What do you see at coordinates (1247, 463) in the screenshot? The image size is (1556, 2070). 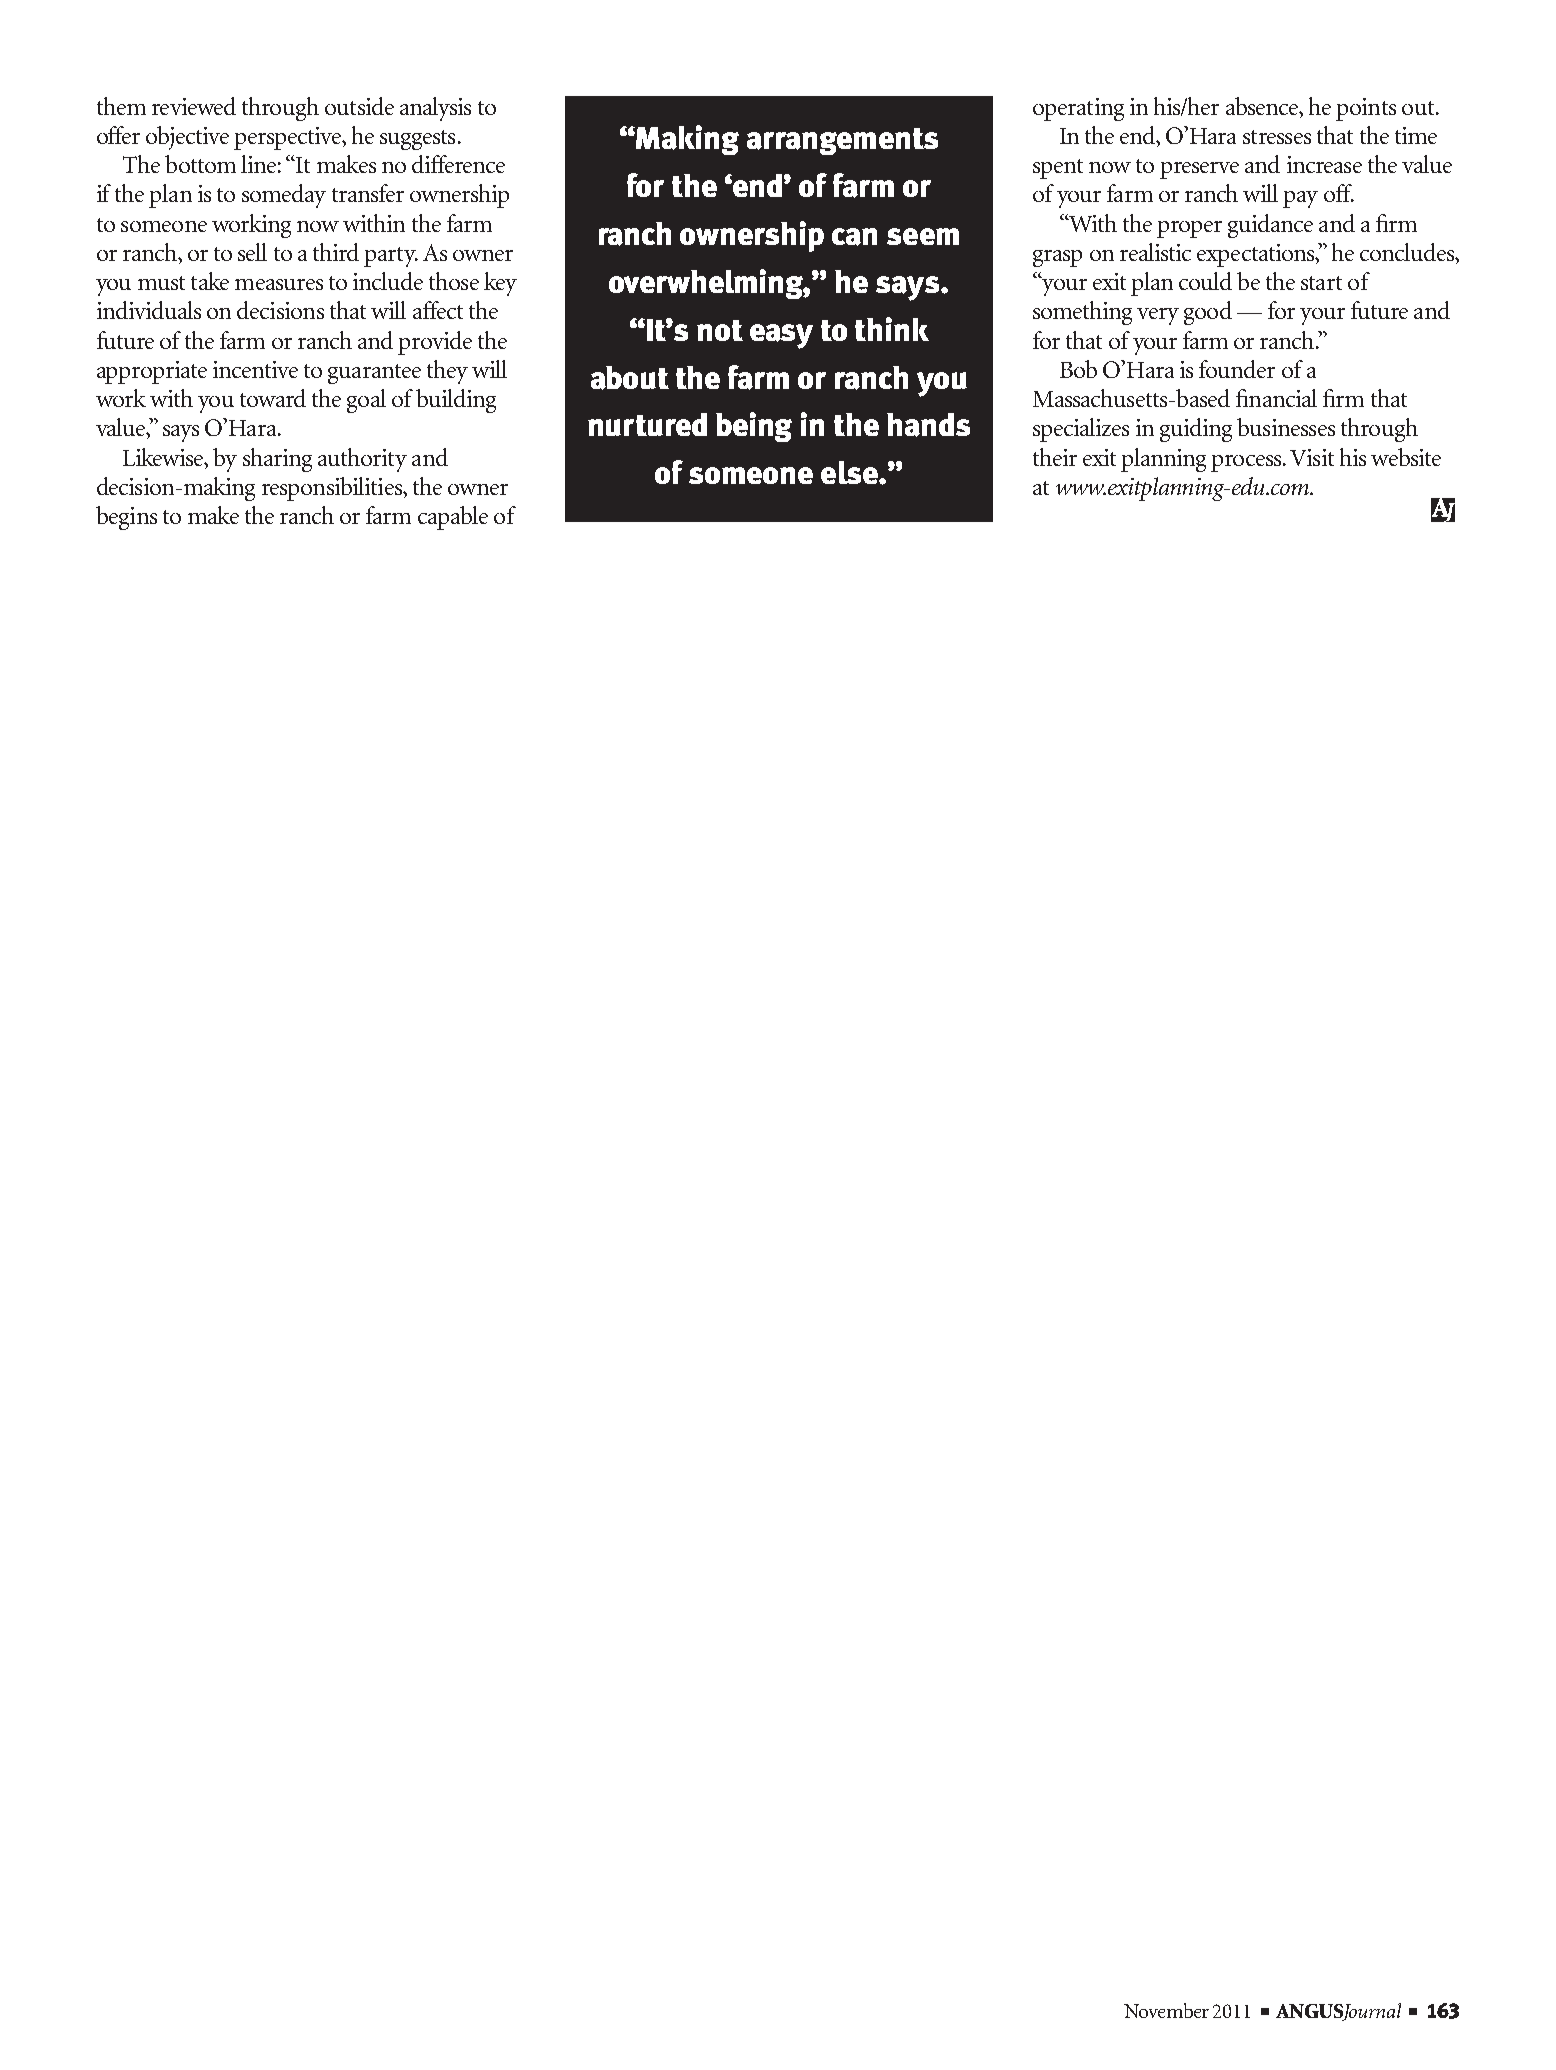 I see `process` at bounding box center [1247, 463].
